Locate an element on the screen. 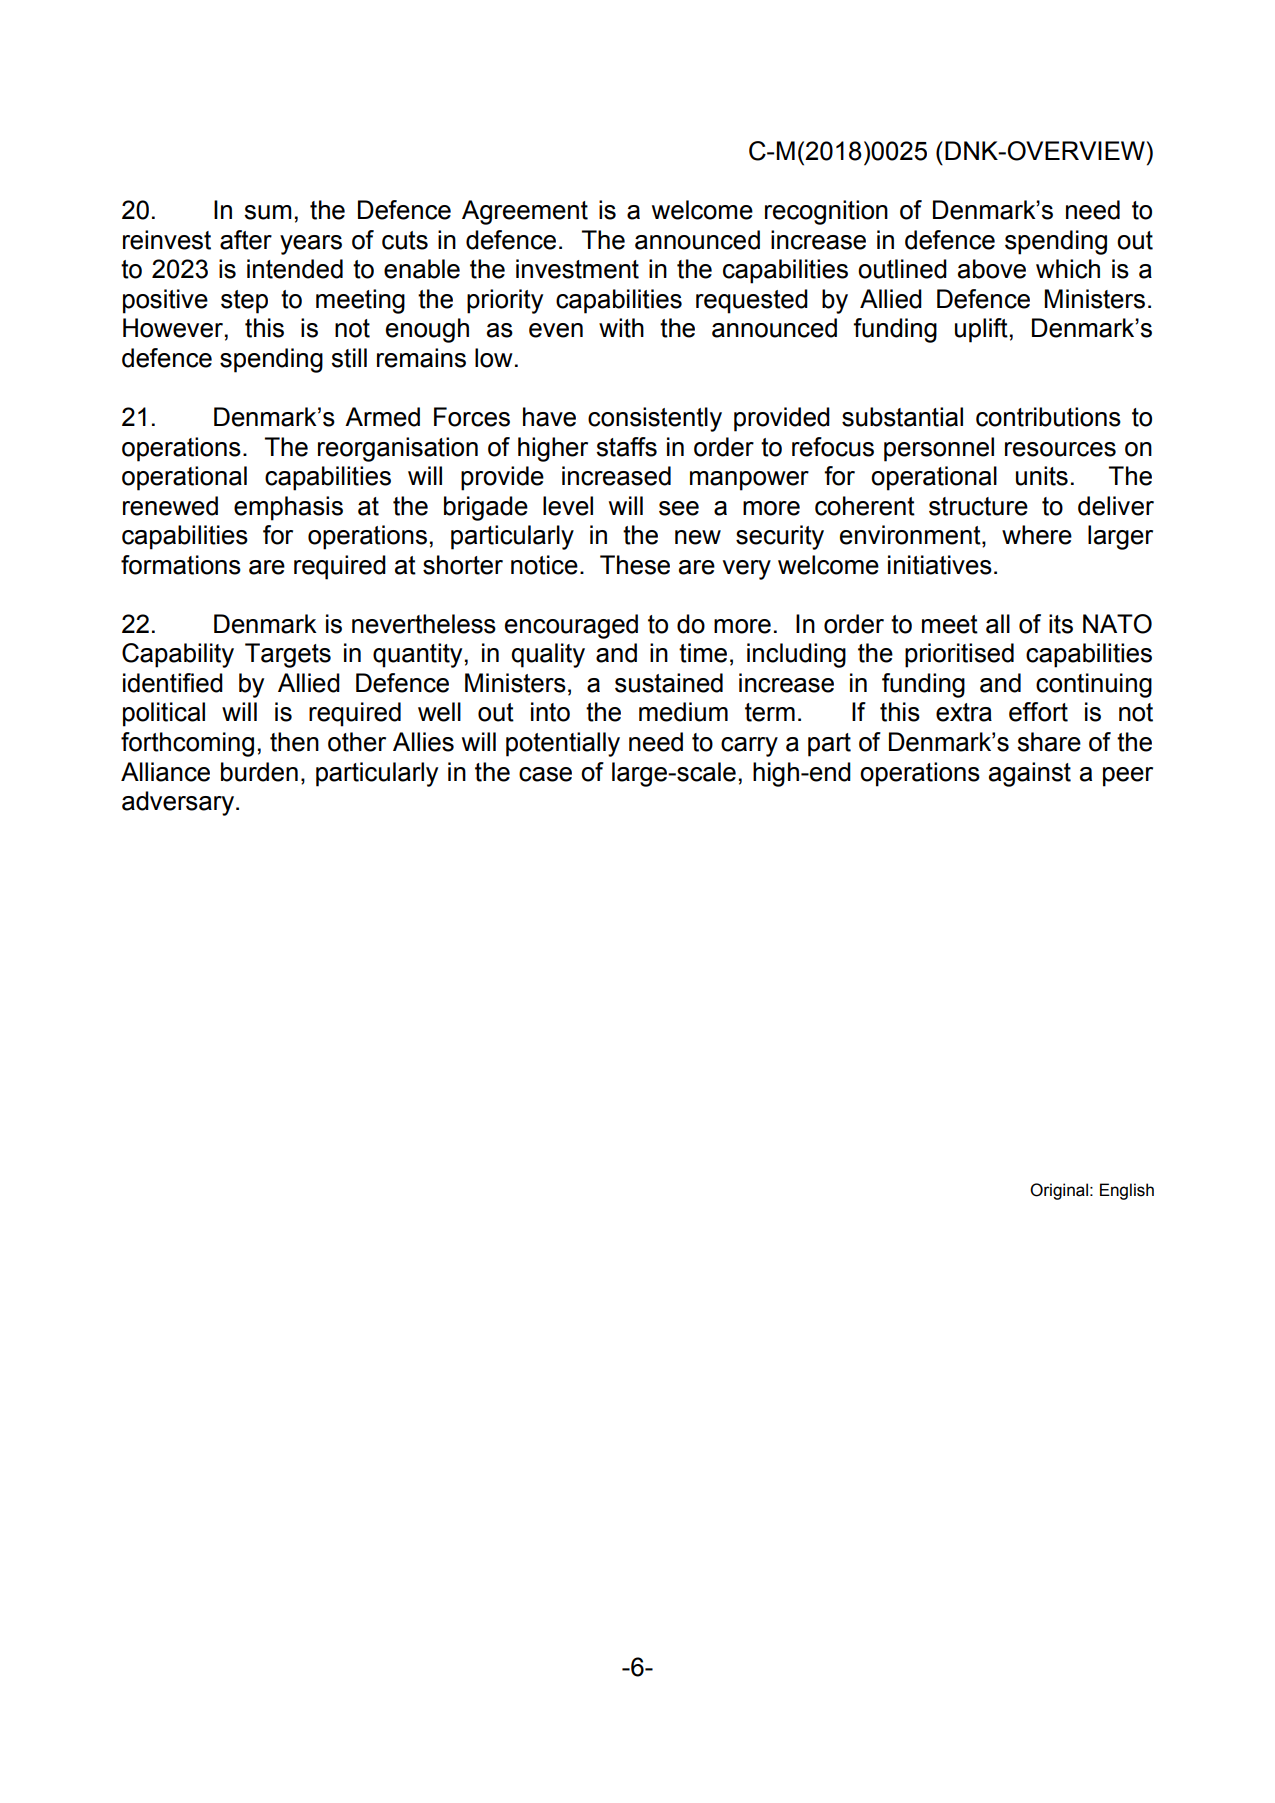 The image size is (1275, 1803). adversary is located at coordinates (178, 803).
